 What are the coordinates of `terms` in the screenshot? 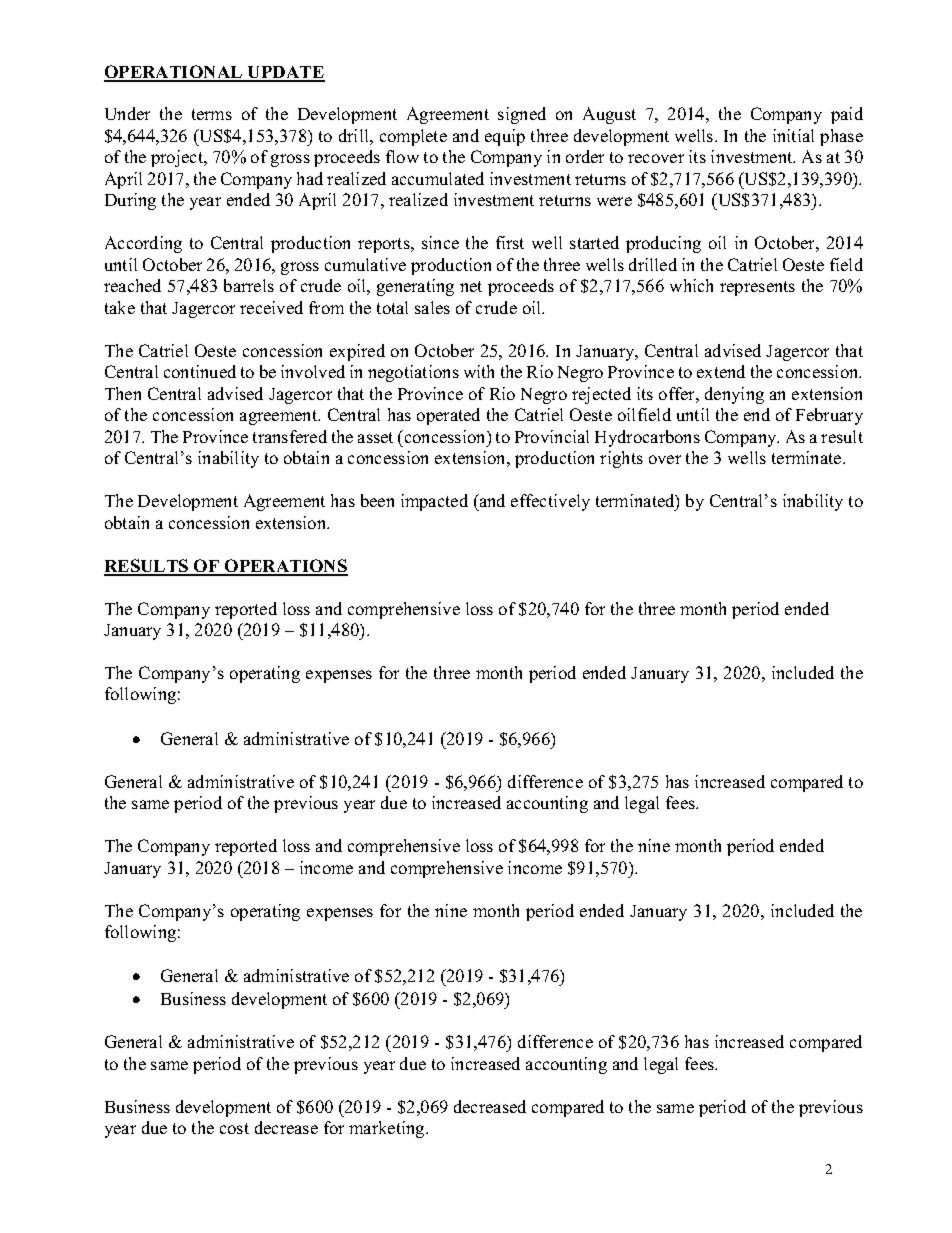 It's located at (212, 114).
